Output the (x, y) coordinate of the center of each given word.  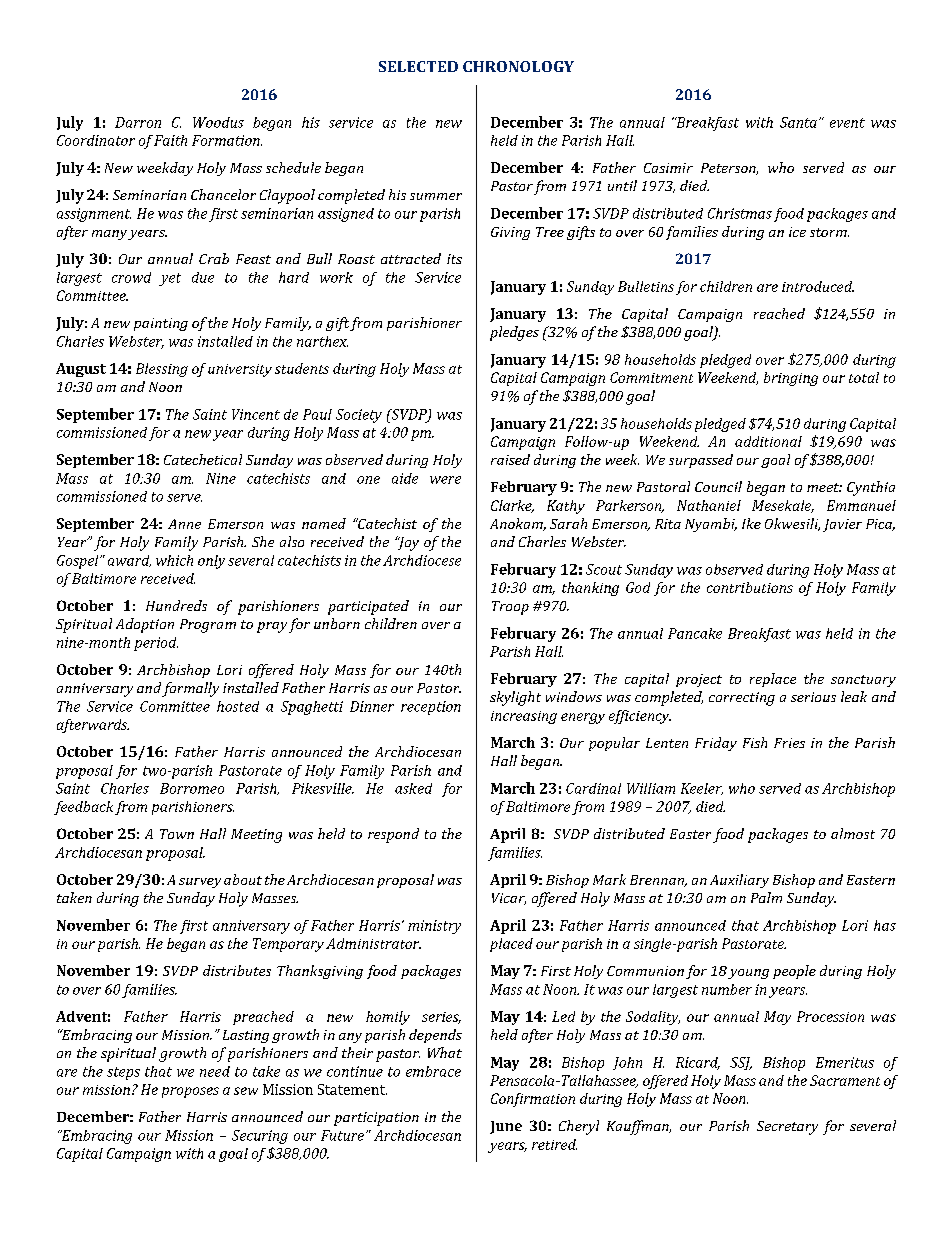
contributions (750, 587)
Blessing (162, 370)
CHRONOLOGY (518, 66)
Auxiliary (739, 881)
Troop (510, 608)
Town (177, 834)
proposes (190, 1092)
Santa (798, 122)
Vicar (509, 899)
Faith (170, 140)
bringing (791, 379)
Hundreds (176, 605)
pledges (514, 333)
